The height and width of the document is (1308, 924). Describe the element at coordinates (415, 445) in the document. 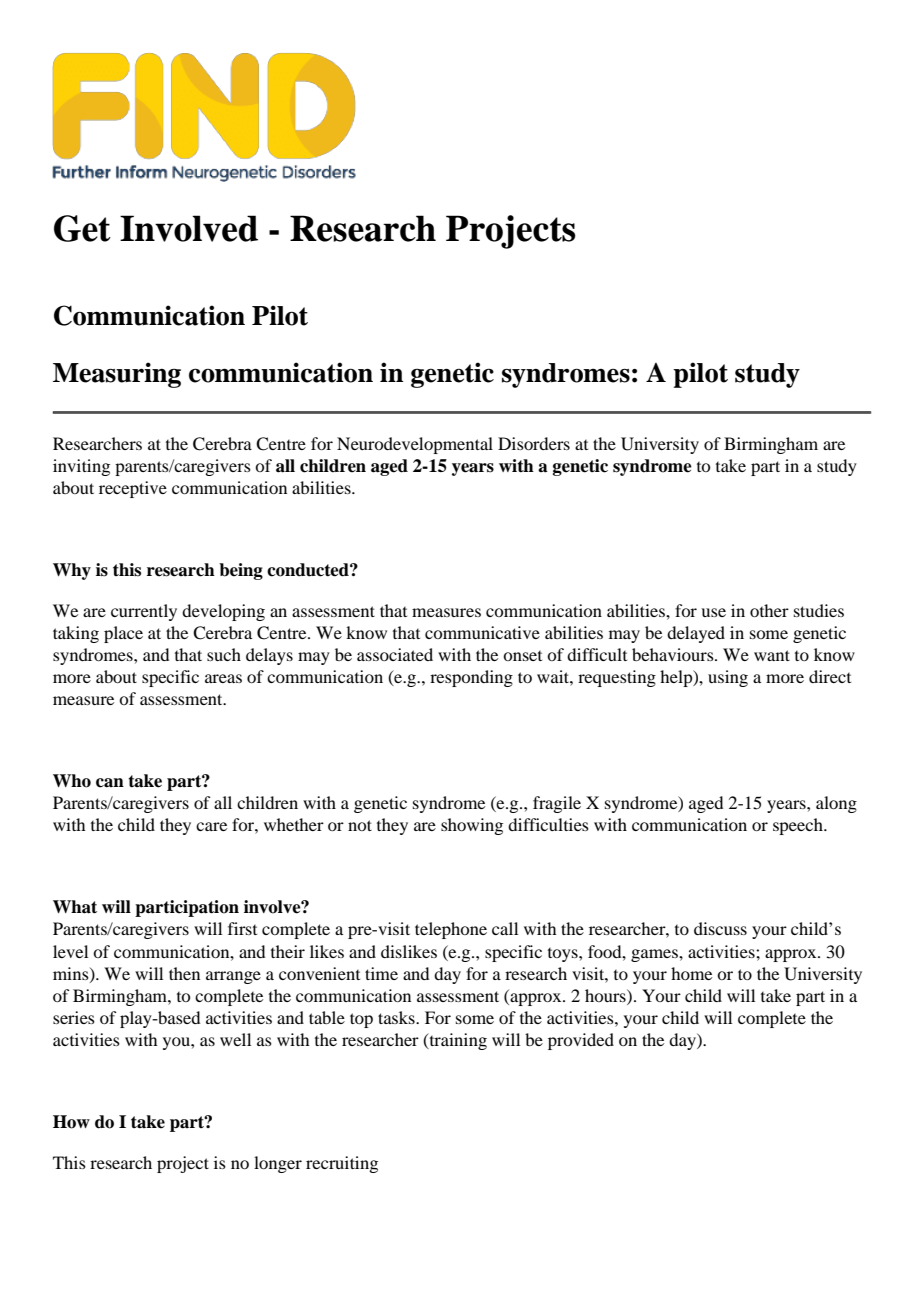

I see `Neurodevelopmental` at that location.
